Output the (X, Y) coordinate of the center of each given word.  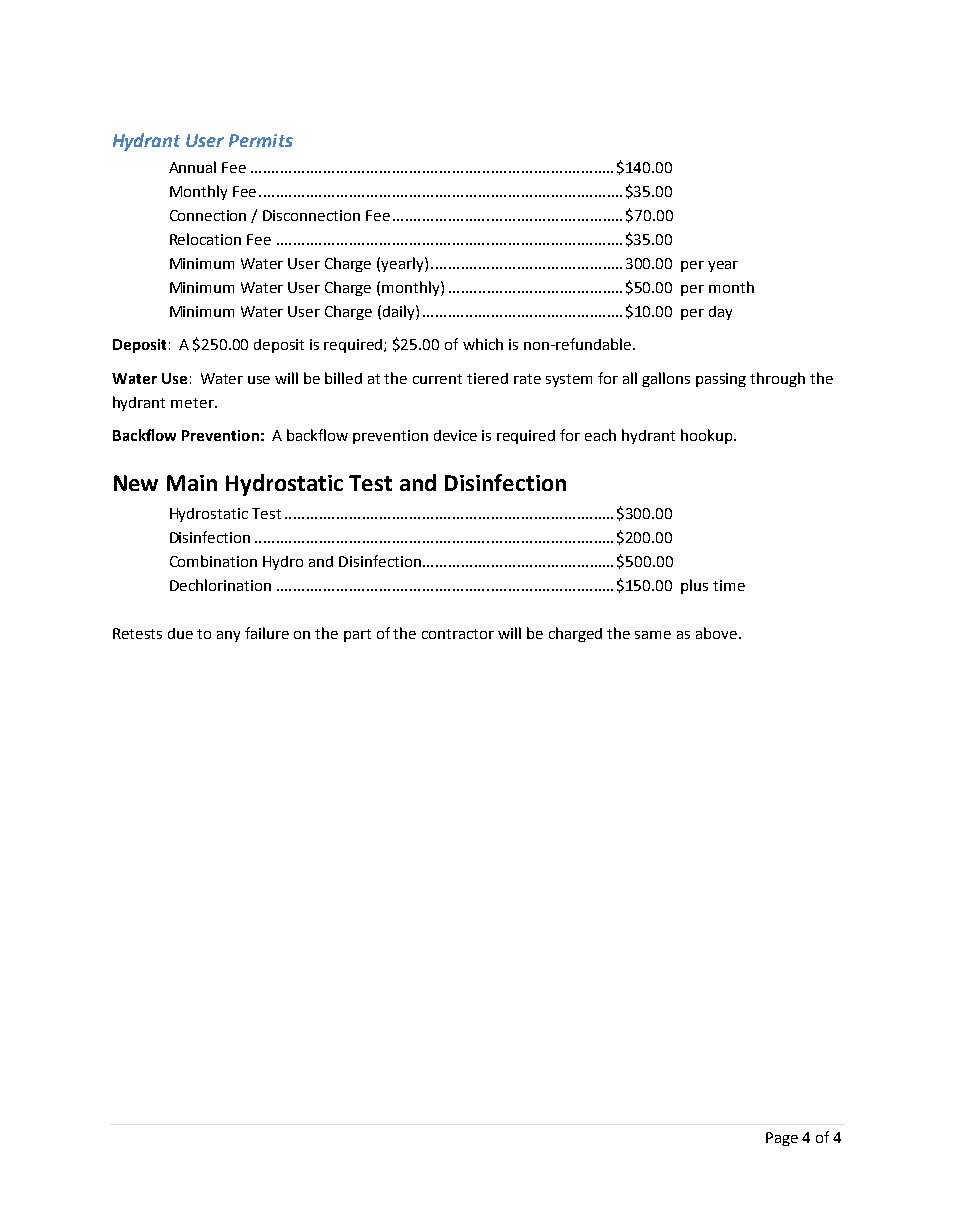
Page (782, 1139)
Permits (261, 140)
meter (193, 403)
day (720, 313)
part (357, 635)
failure (267, 633)
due (180, 633)
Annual (192, 167)
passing (721, 380)
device (455, 435)
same (653, 635)
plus (694, 586)
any (228, 636)
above (716, 633)
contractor (458, 634)
